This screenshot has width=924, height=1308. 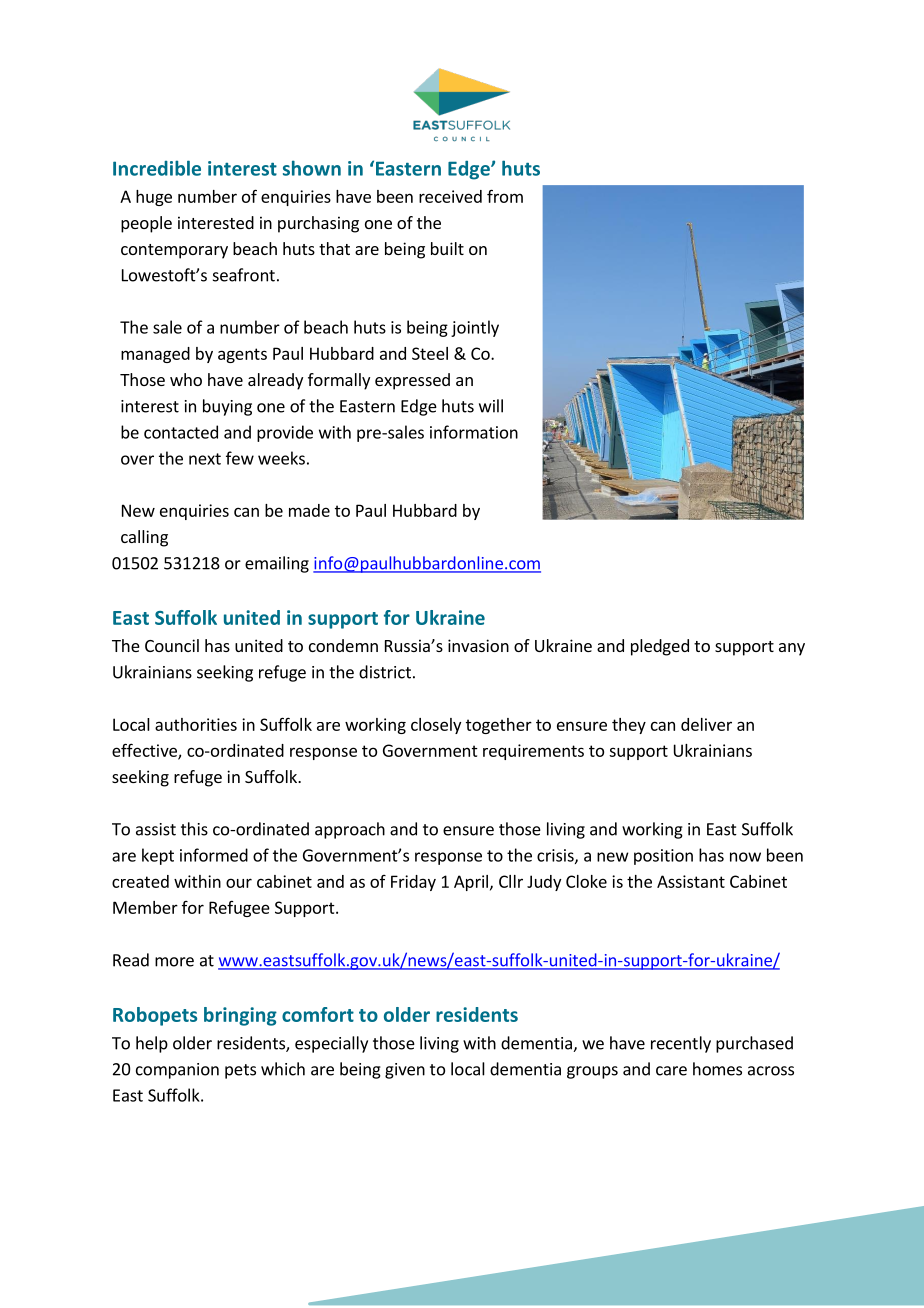 I want to click on from, so click(x=505, y=196).
